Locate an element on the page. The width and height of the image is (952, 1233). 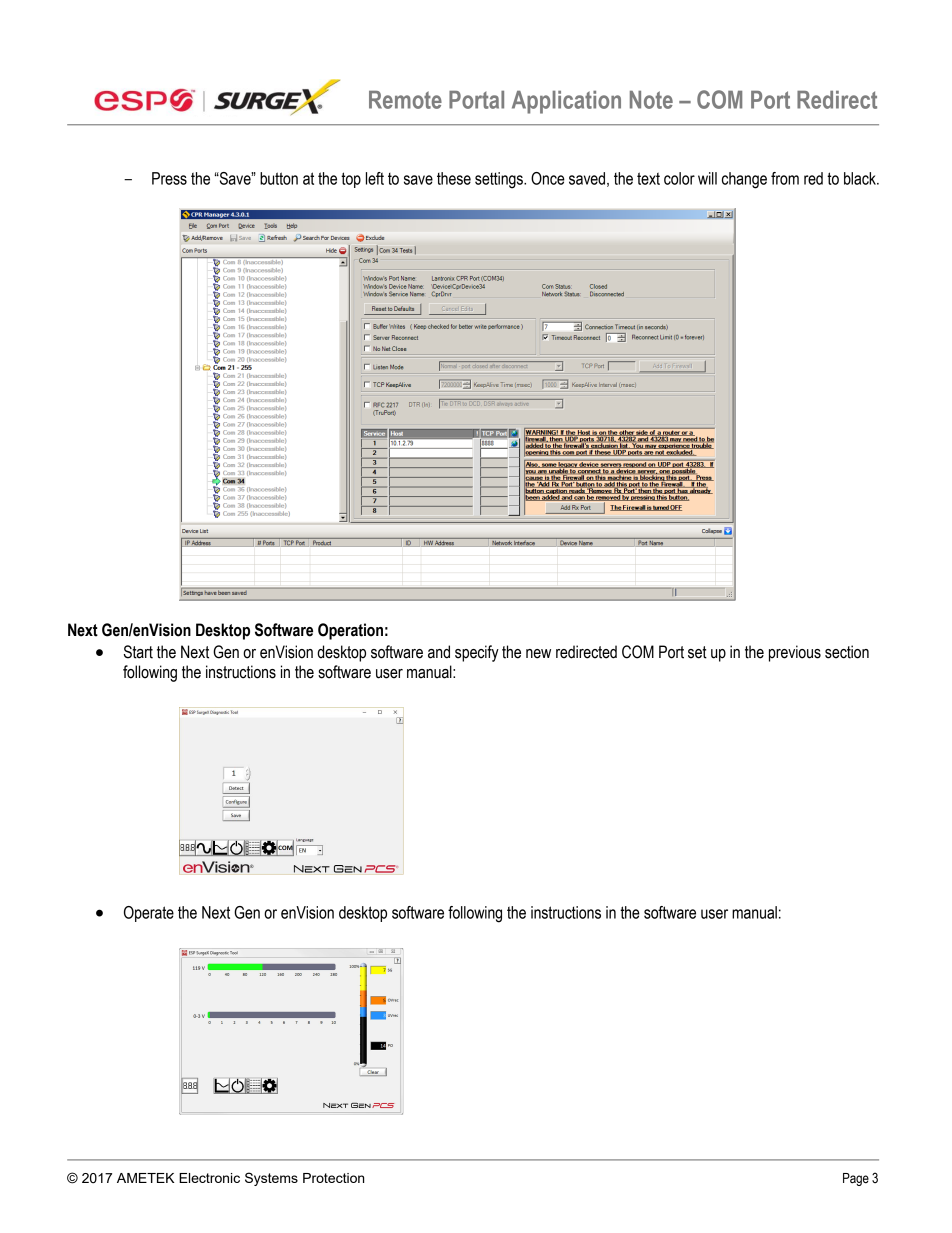
previous is located at coordinates (795, 653).
